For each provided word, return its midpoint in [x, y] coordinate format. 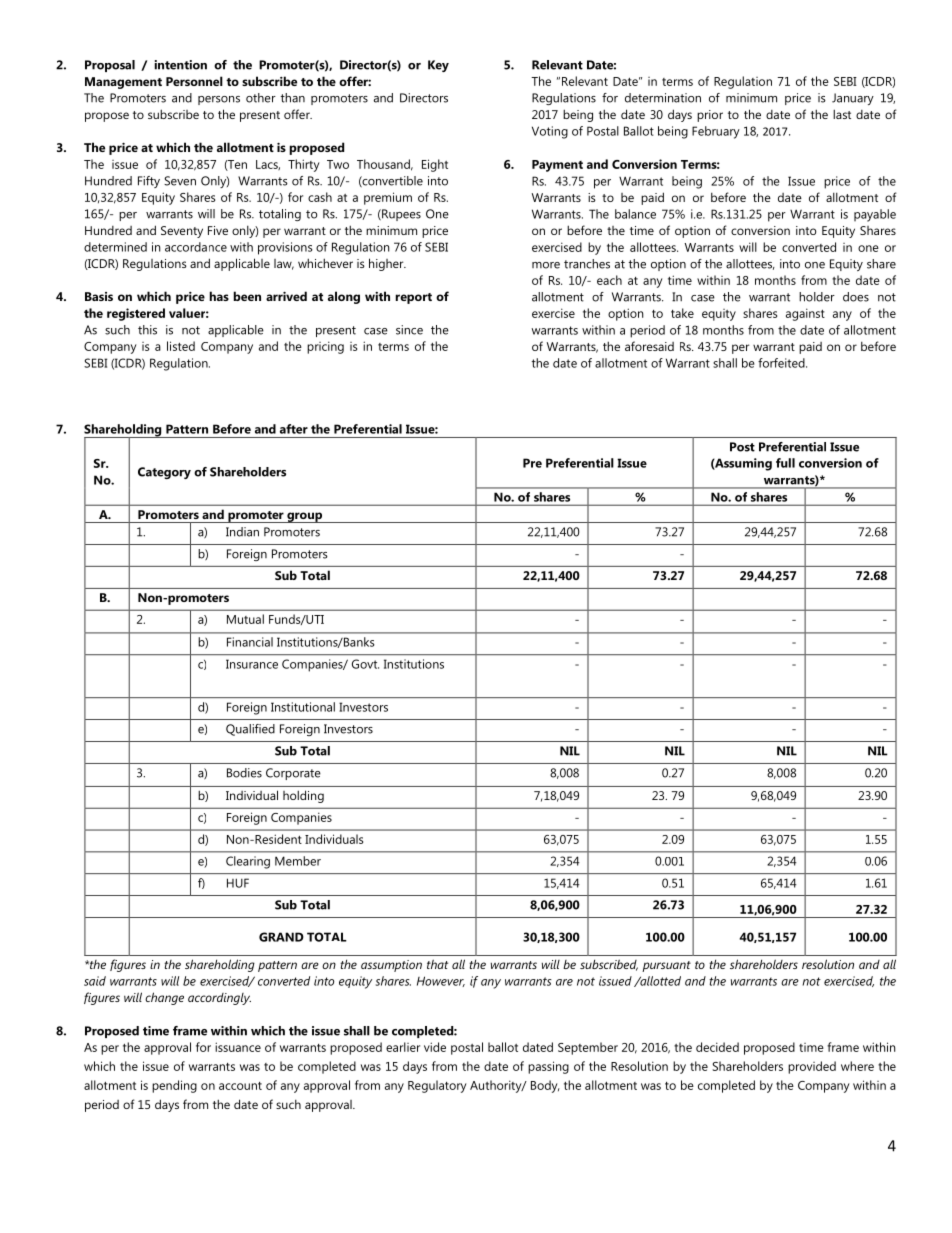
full [785, 463]
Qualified [250, 730]
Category [164, 473]
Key [438, 66]
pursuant [666, 966]
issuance [238, 1047]
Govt [365, 664]
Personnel [194, 81]
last [842, 114]
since [409, 330]
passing [548, 1067]
